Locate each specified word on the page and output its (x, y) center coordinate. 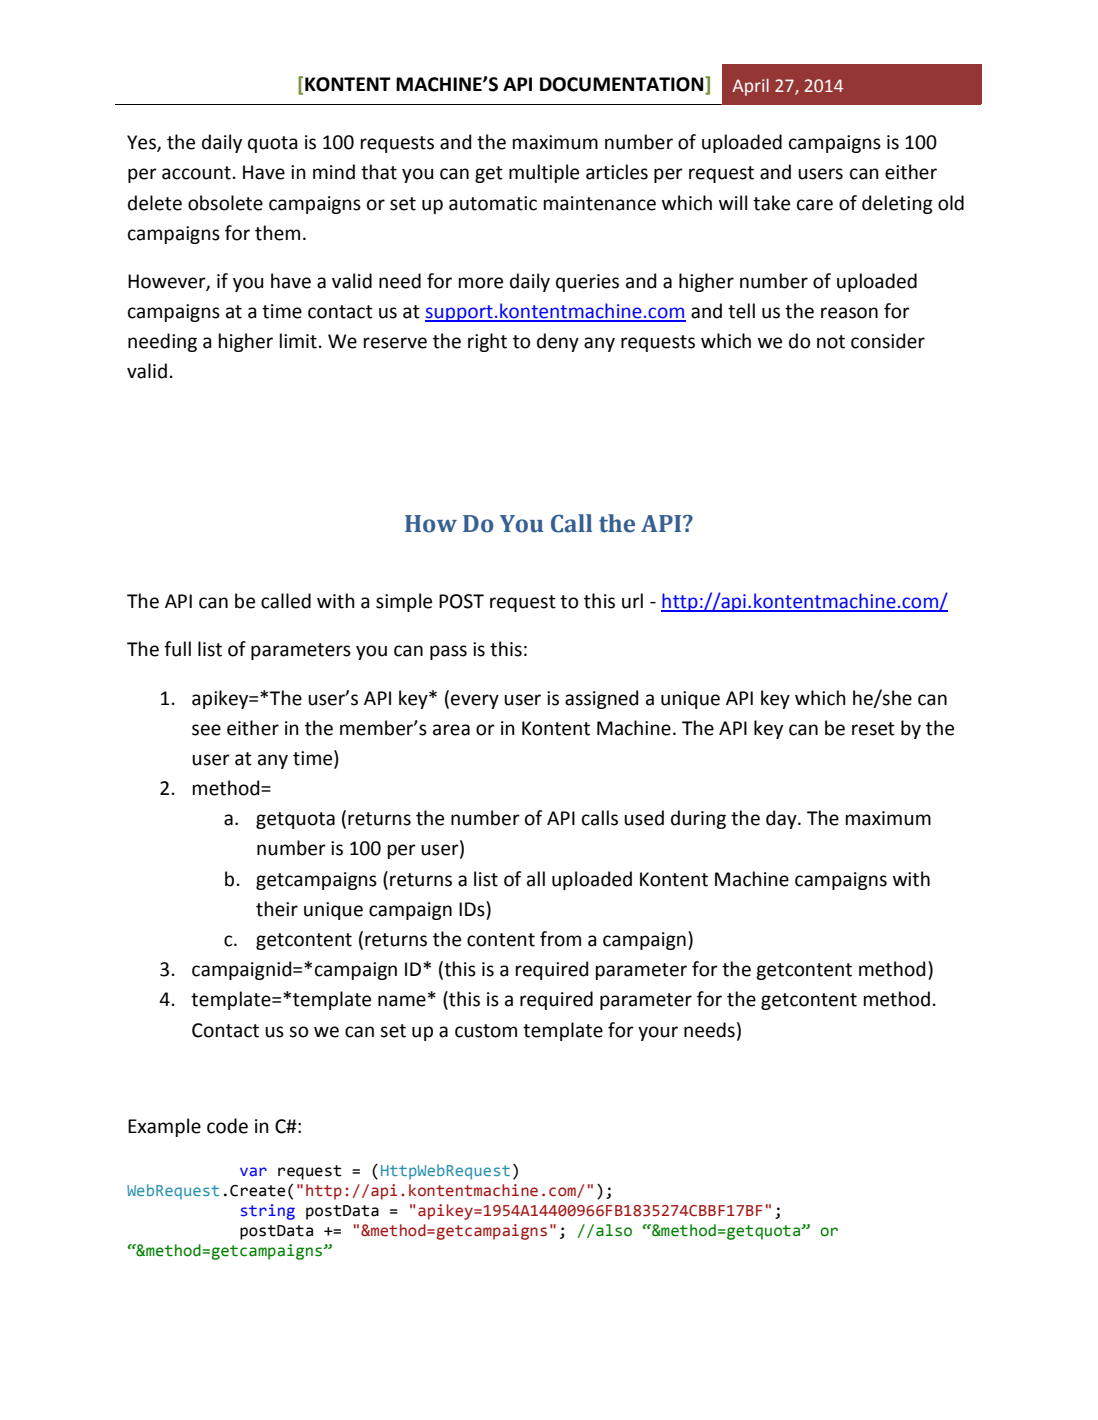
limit (298, 341)
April (750, 87)
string (268, 1212)
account (196, 173)
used (644, 818)
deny (558, 342)
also (614, 1230)
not (831, 342)
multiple (544, 173)
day (782, 819)
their (277, 909)
